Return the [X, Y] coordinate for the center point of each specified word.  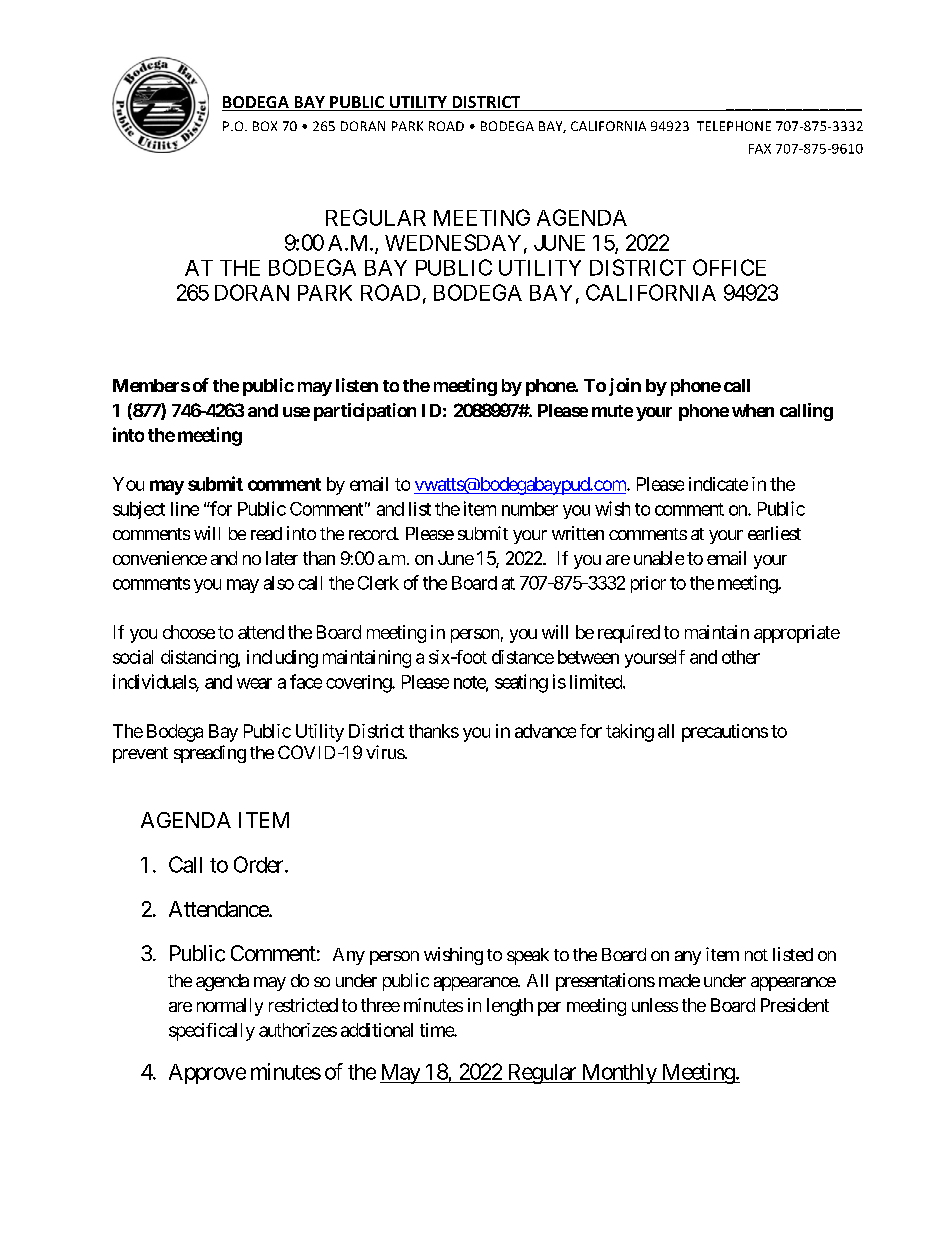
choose [189, 632]
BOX [265, 126]
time [437, 1030]
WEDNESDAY [453, 242]
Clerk [378, 583]
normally [230, 1007]
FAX [760, 149]
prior [648, 584]
